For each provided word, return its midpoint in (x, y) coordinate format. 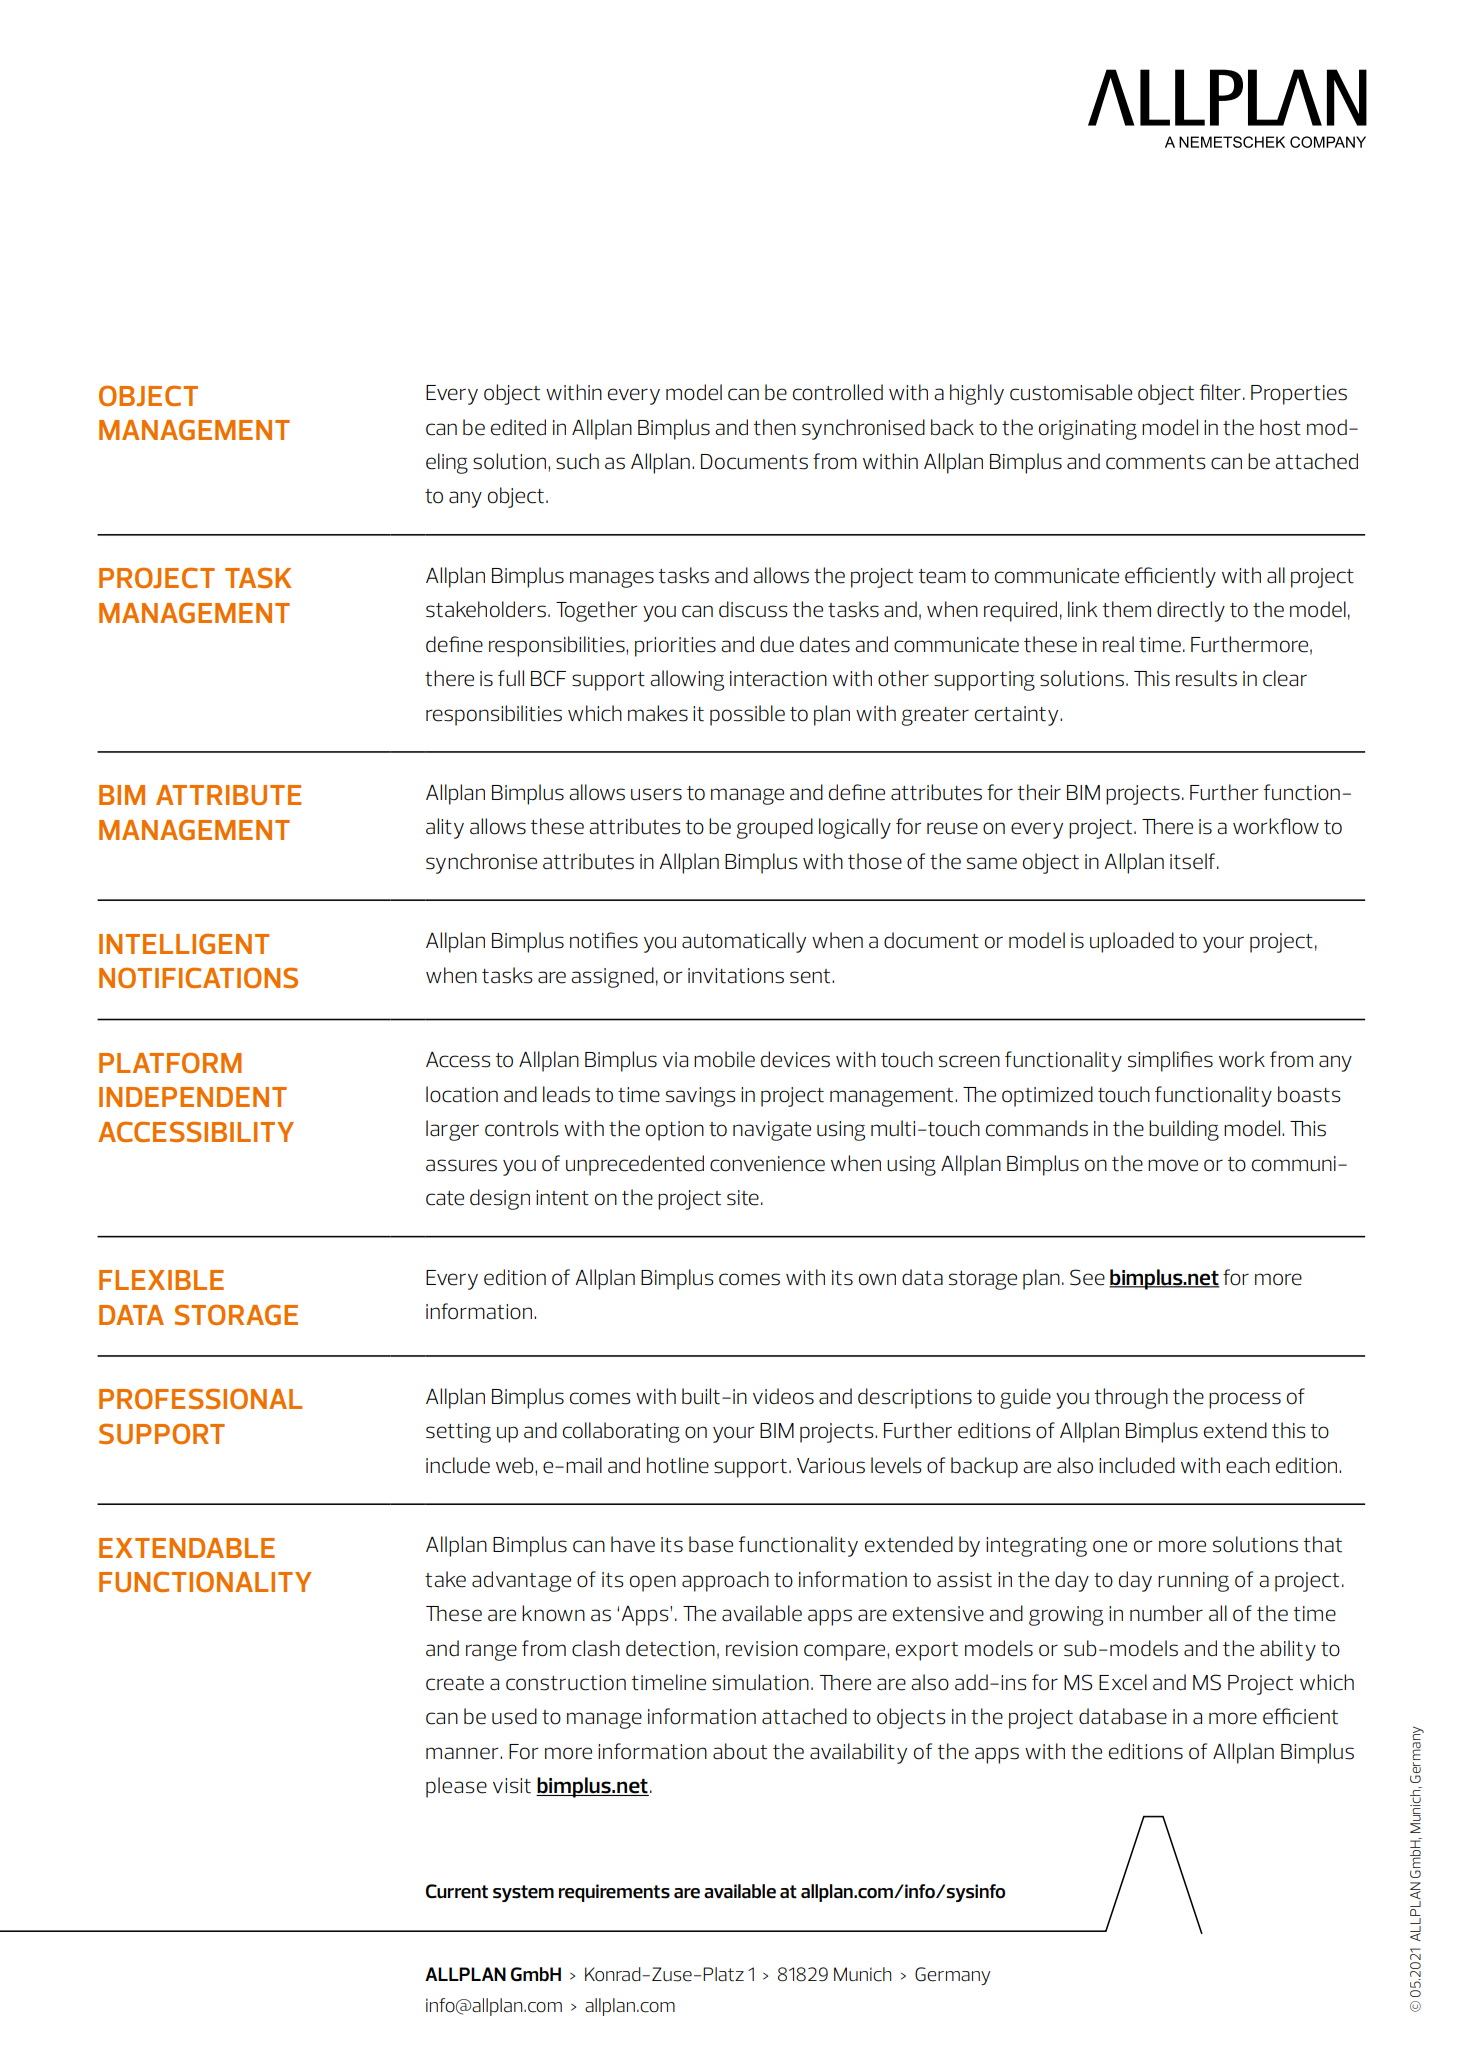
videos (783, 1396)
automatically (744, 942)
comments (1155, 462)
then (775, 427)
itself (1192, 861)
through (1131, 1398)
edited (518, 427)
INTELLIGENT (184, 943)
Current (457, 1891)
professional (200, 1398)
